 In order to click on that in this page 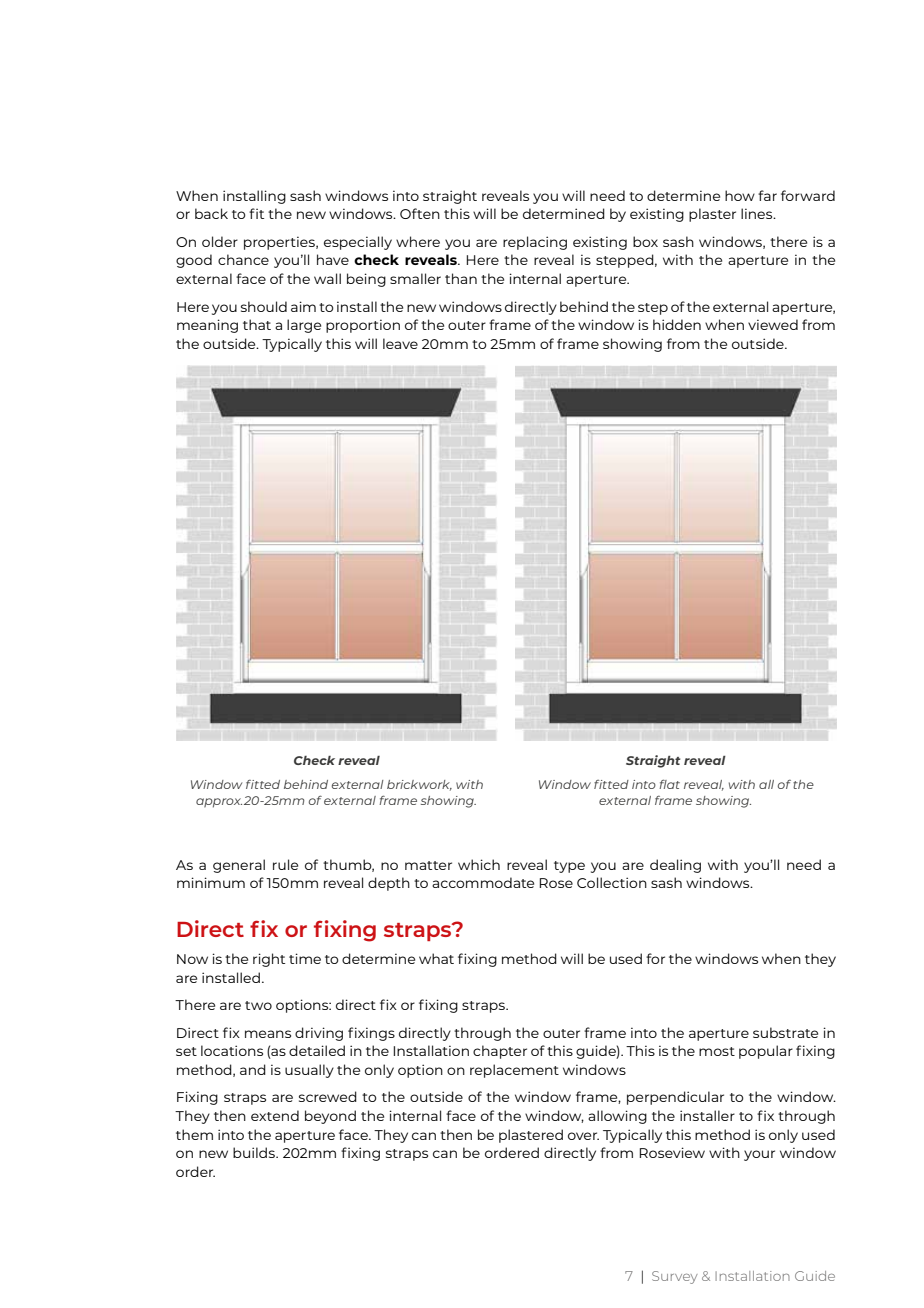, I will do `click(257, 324)`.
